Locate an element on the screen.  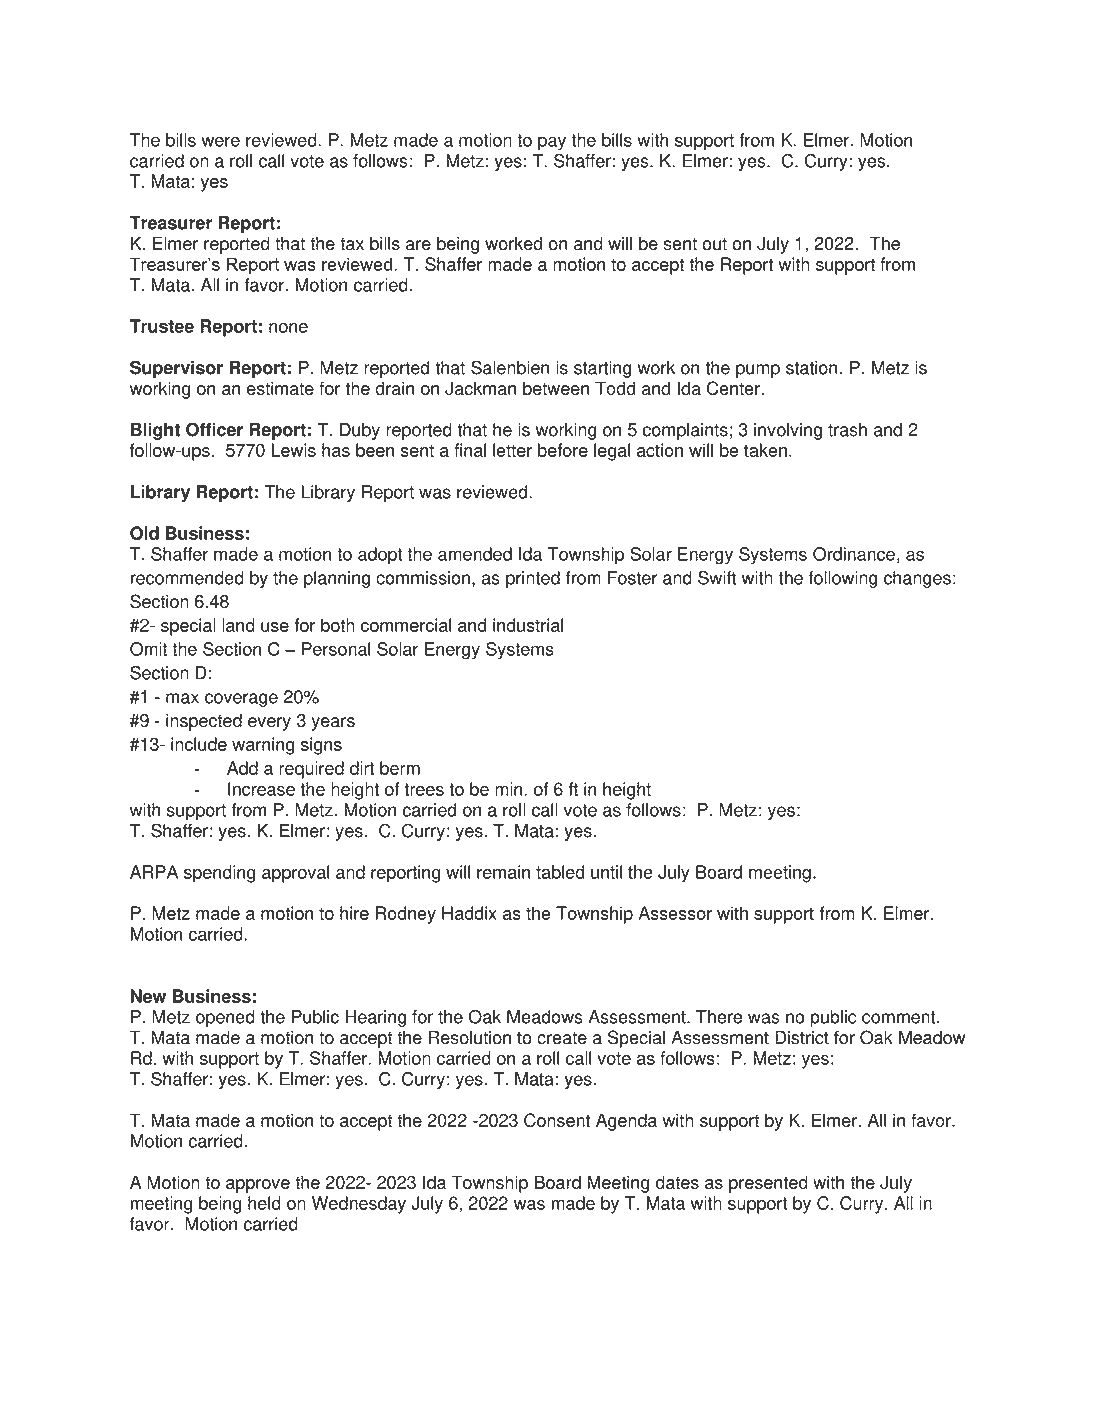
out is located at coordinates (714, 244).
